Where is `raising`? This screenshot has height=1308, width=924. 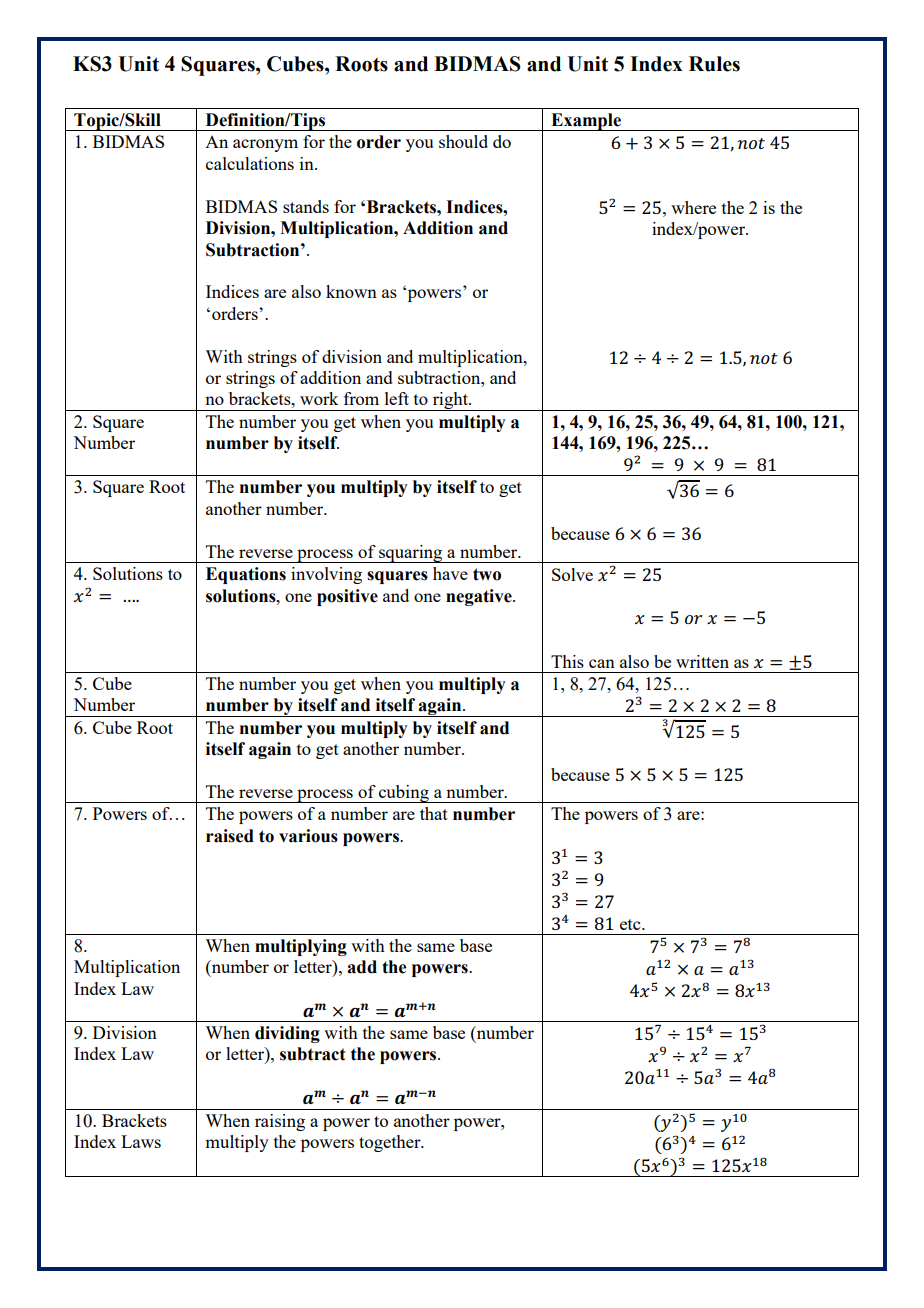 raising is located at coordinates (280, 1122).
